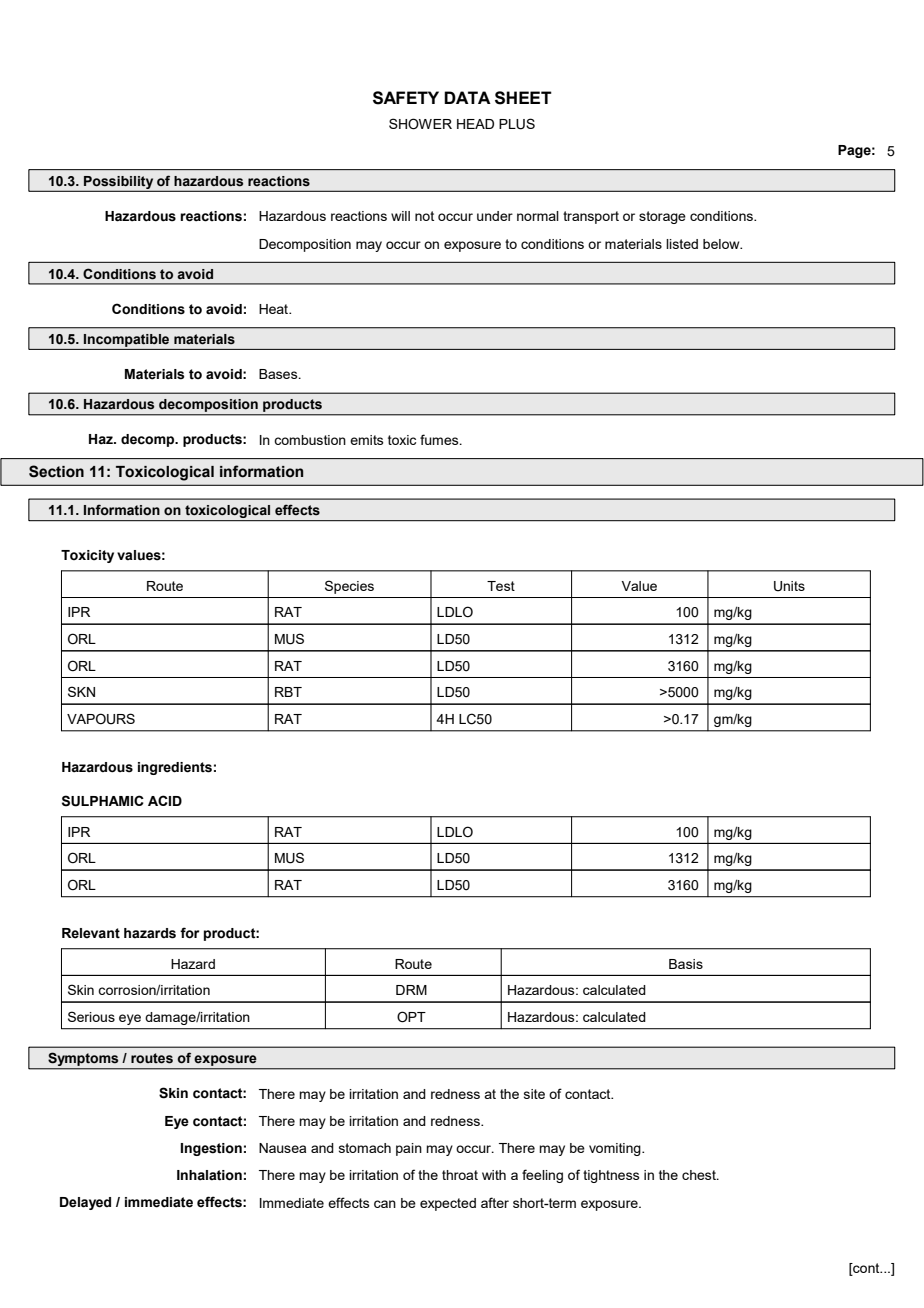 Image resolution: width=924 pixels, height=1308 pixels. I want to click on Species, so click(349, 587).
